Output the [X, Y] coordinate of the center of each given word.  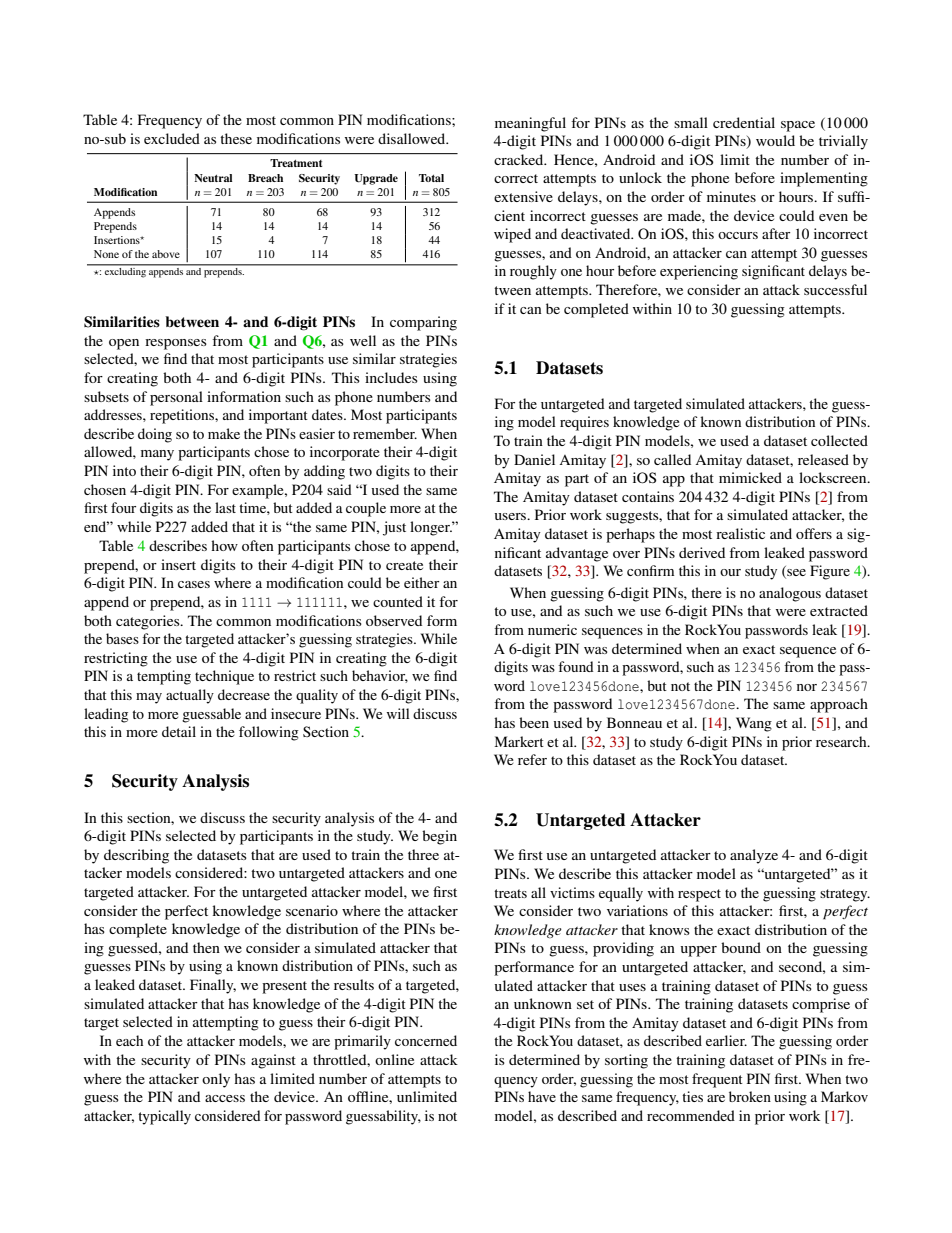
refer [532, 759]
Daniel [534, 459]
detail [179, 731]
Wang [754, 724]
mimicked [750, 477]
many [157, 455]
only [216, 1080]
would [775, 140]
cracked [520, 159]
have [542, 1096]
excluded [172, 138]
